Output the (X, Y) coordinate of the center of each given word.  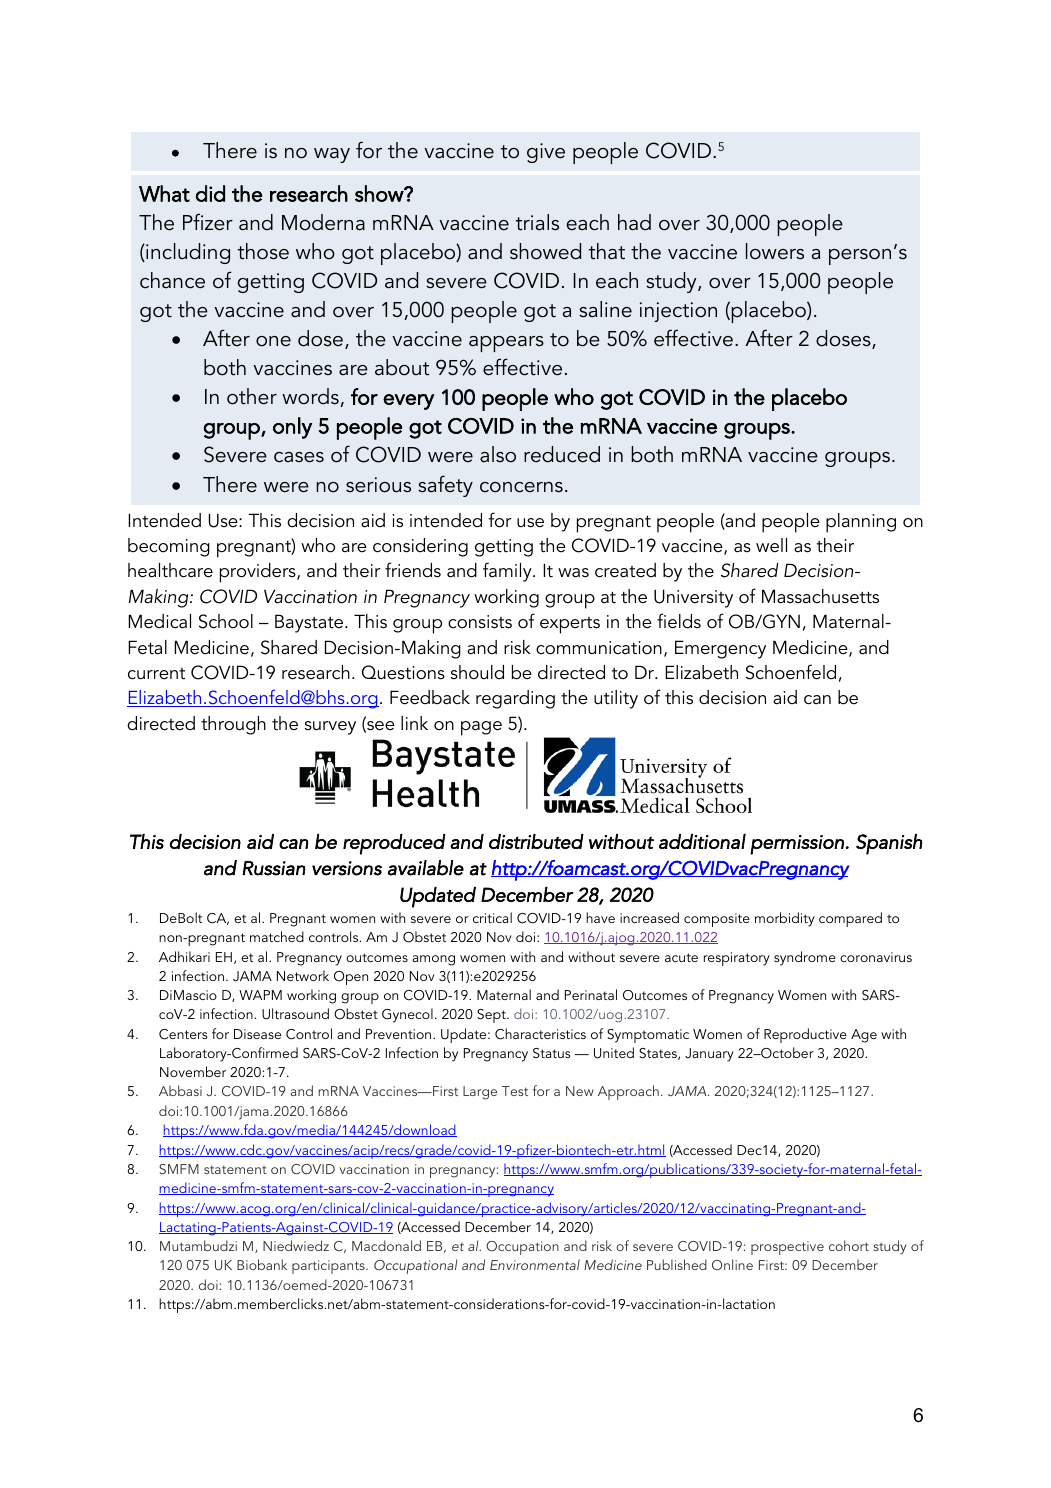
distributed (536, 841)
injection (678, 312)
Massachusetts (820, 596)
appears (506, 344)
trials (537, 222)
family (508, 572)
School (226, 621)
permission (797, 845)
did (210, 193)
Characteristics (540, 1034)
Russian (273, 868)
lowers (775, 251)
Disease (257, 1034)
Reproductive (805, 1035)
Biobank (262, 1264)
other (252, 396)
